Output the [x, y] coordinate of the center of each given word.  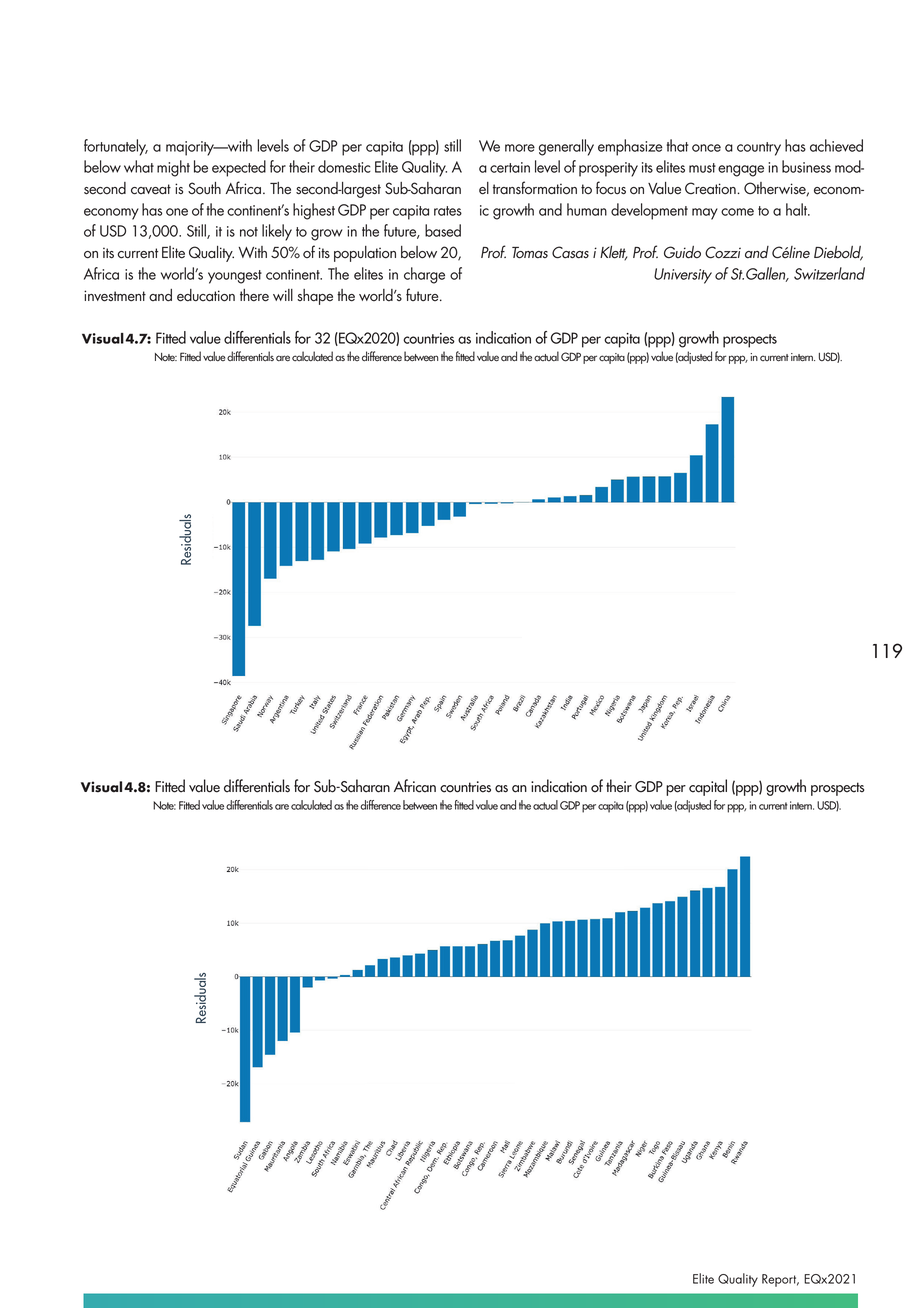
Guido [682, 252]
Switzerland [829, 273]
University [683, 276]
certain [510, 167]
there [254, 295]
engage [741, 171]
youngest [235, 277]
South [204, 188]
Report [780, 1280]
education [206, 295]
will [283, 295]
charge [424, 275]
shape [315, 297]
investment [115, 296]
